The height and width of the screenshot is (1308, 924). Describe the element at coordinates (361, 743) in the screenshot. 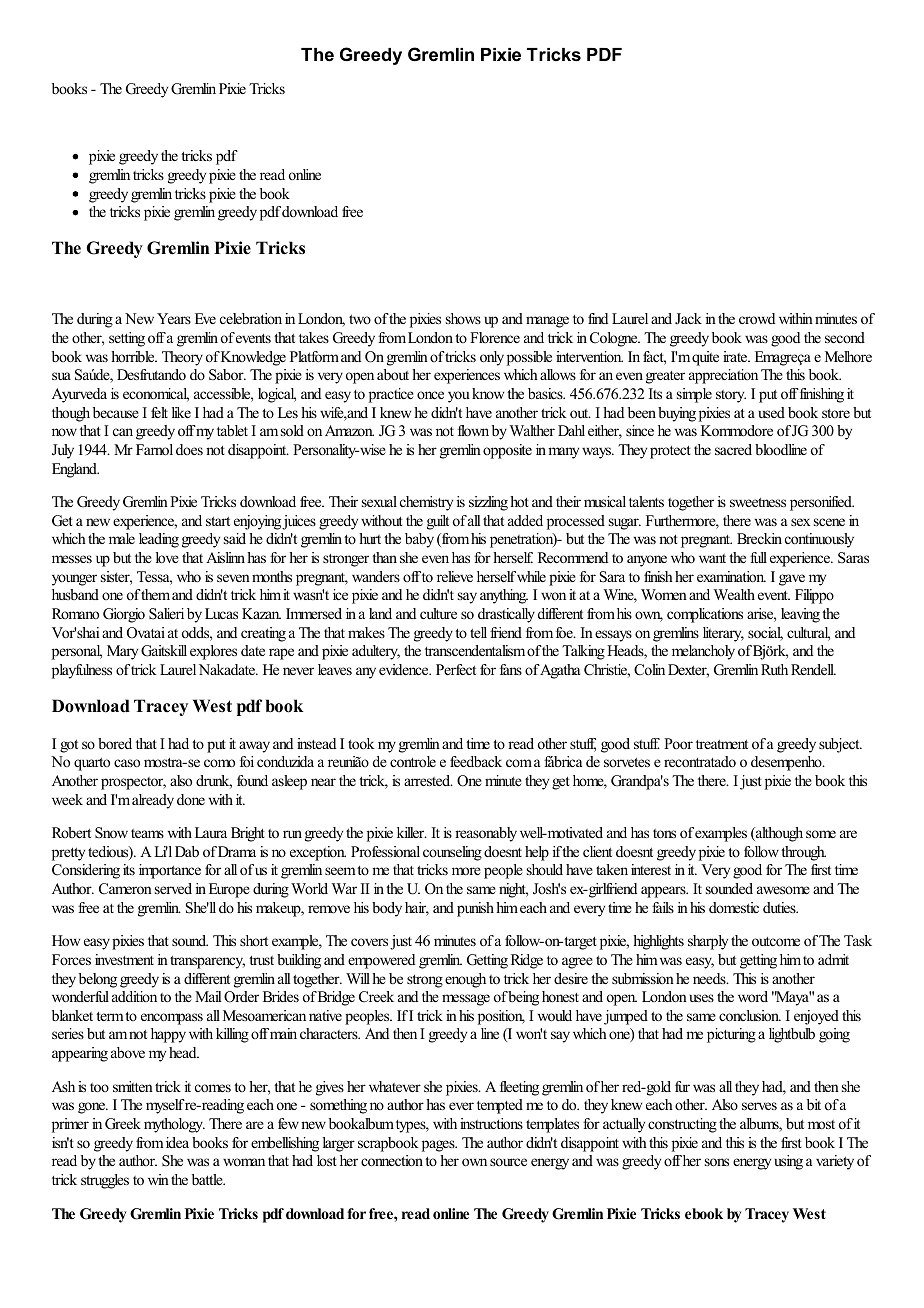

I see `took` at that location.
